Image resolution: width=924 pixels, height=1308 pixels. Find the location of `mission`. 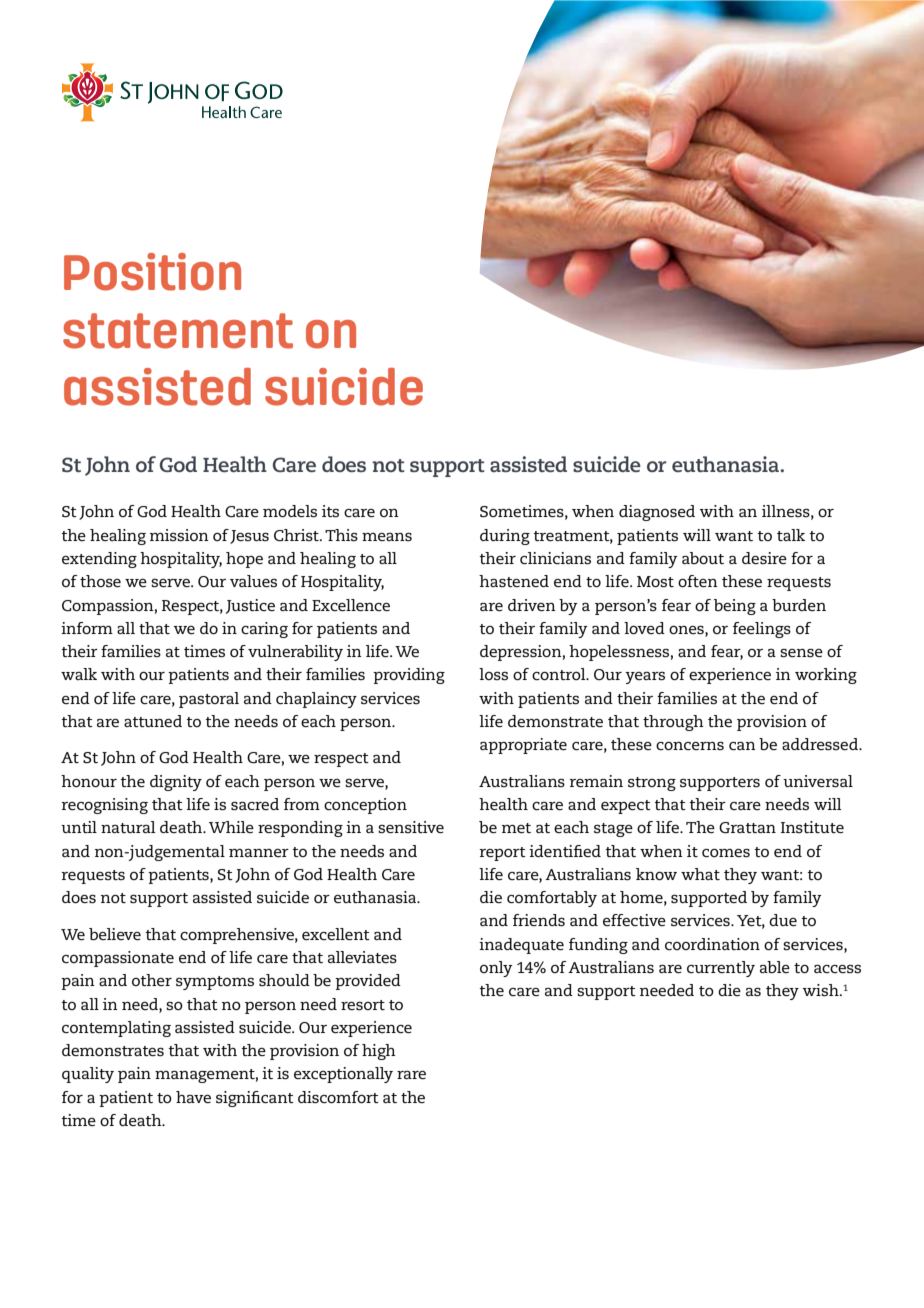

mission is located at coordinates (179, 535).
